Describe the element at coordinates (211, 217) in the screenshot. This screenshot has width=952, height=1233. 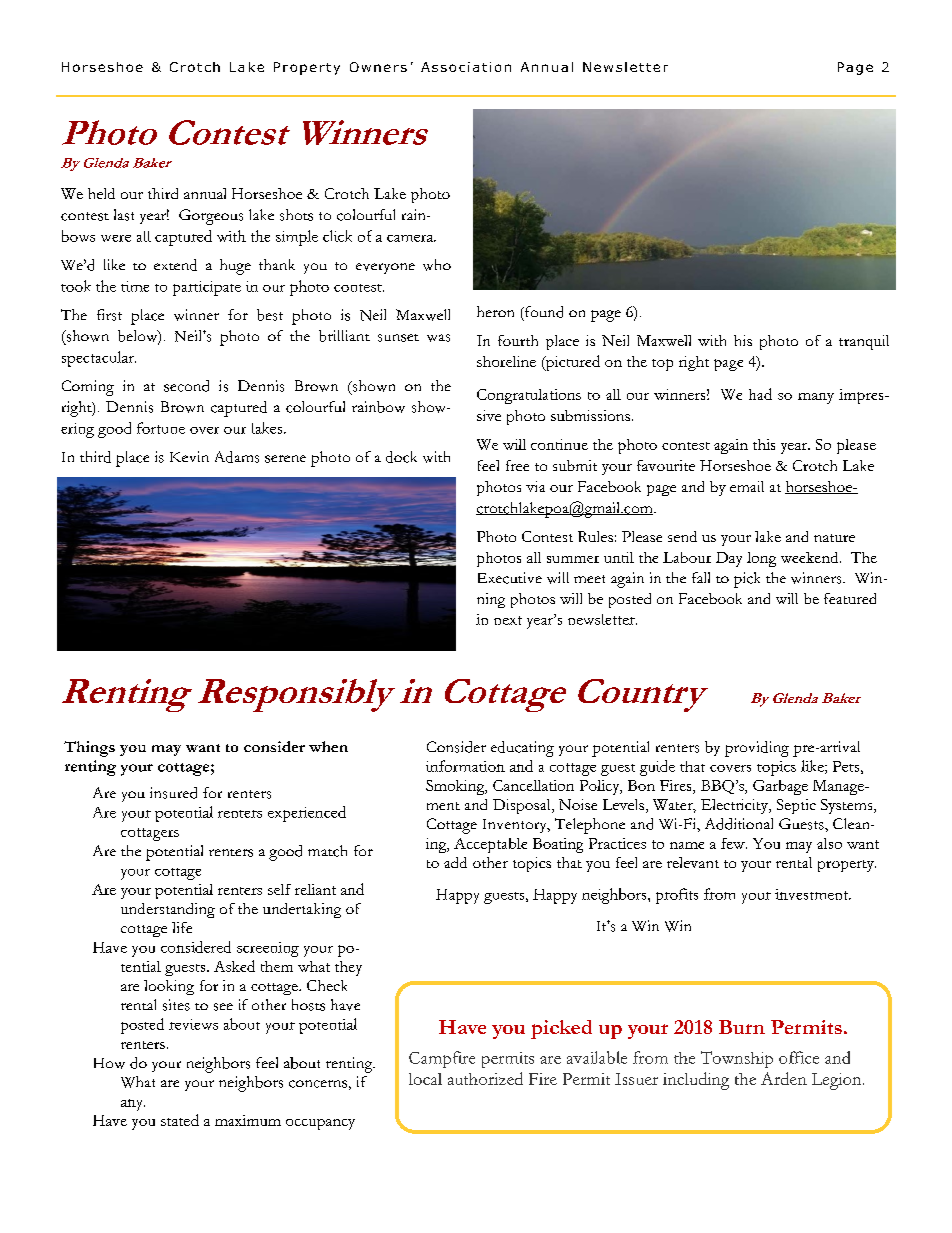
I see `Gorgeous` at that location.
